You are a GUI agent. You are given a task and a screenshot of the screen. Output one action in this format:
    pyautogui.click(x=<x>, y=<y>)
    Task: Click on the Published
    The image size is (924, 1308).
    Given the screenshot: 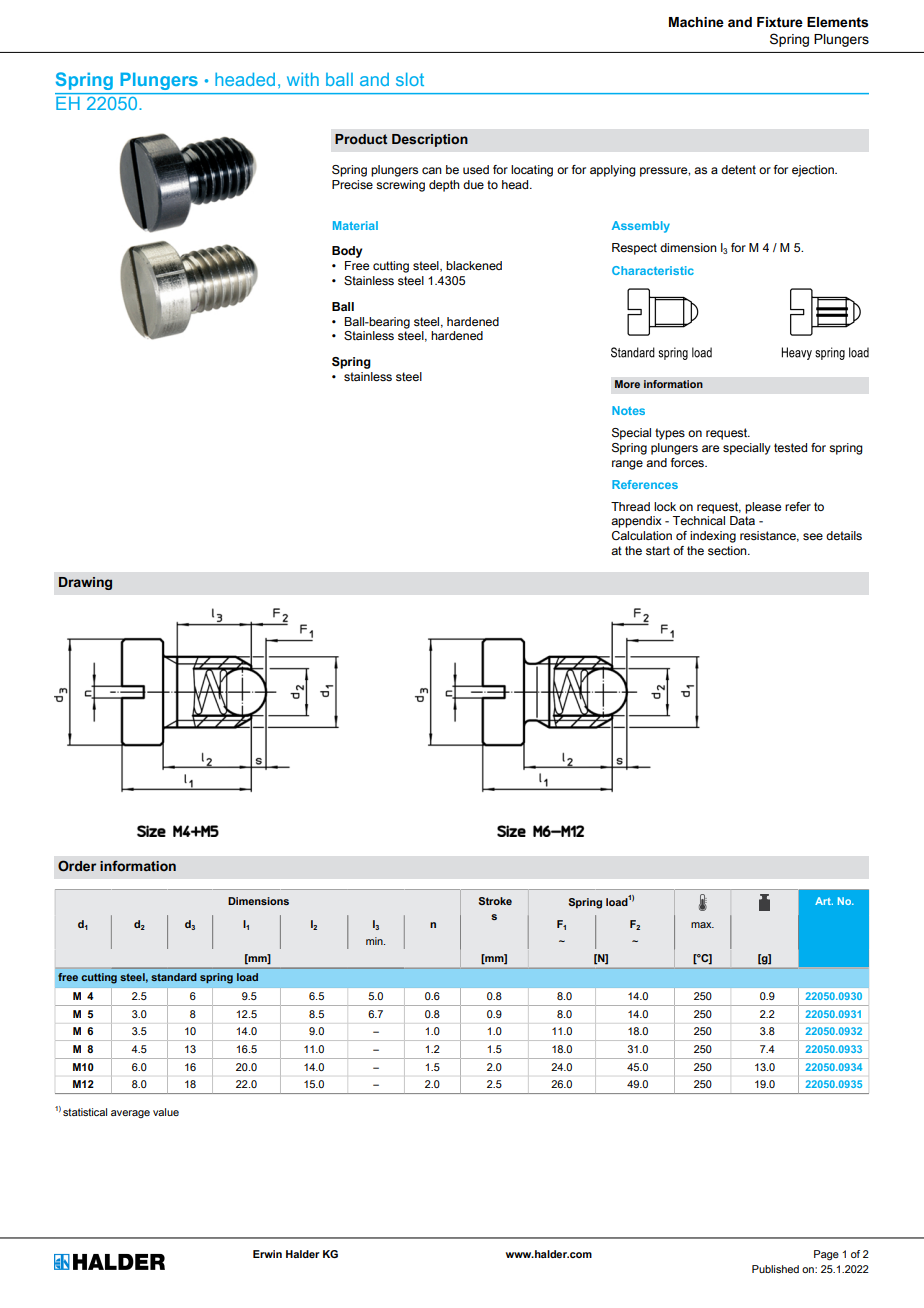 What is the action you would take?
    pyautogui.click(x=775, y=1269)
